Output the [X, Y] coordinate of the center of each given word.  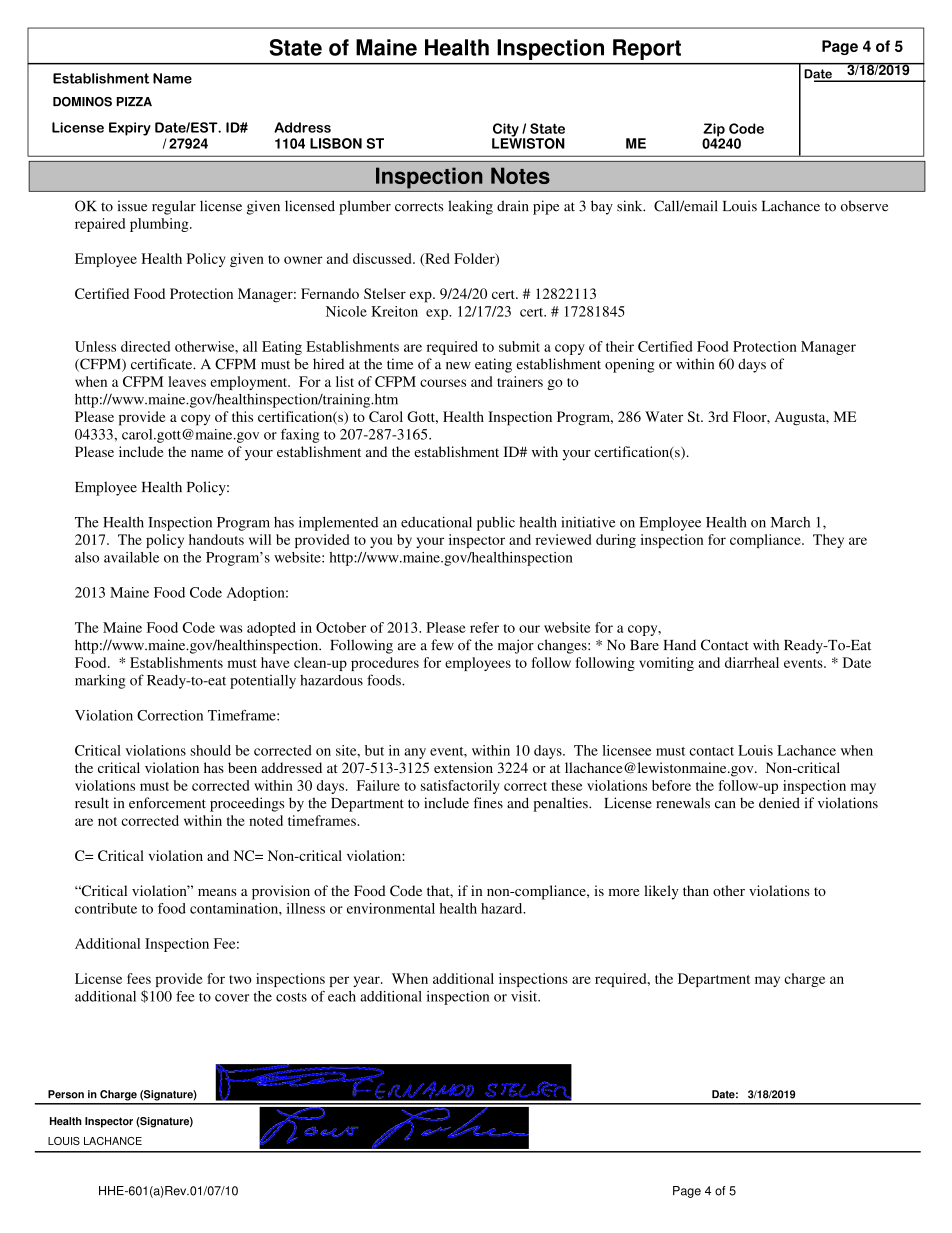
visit [525, 996]
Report [647, 49]
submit [519, 346]
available [131, 557]
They [828, 541]
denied [779, 803]
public [496, 523]
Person [66, 1094]
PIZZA [134, 101]
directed [145, 346]
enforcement [167, 803]
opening [630, 365]
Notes [520, 175]
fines [488, 803]
